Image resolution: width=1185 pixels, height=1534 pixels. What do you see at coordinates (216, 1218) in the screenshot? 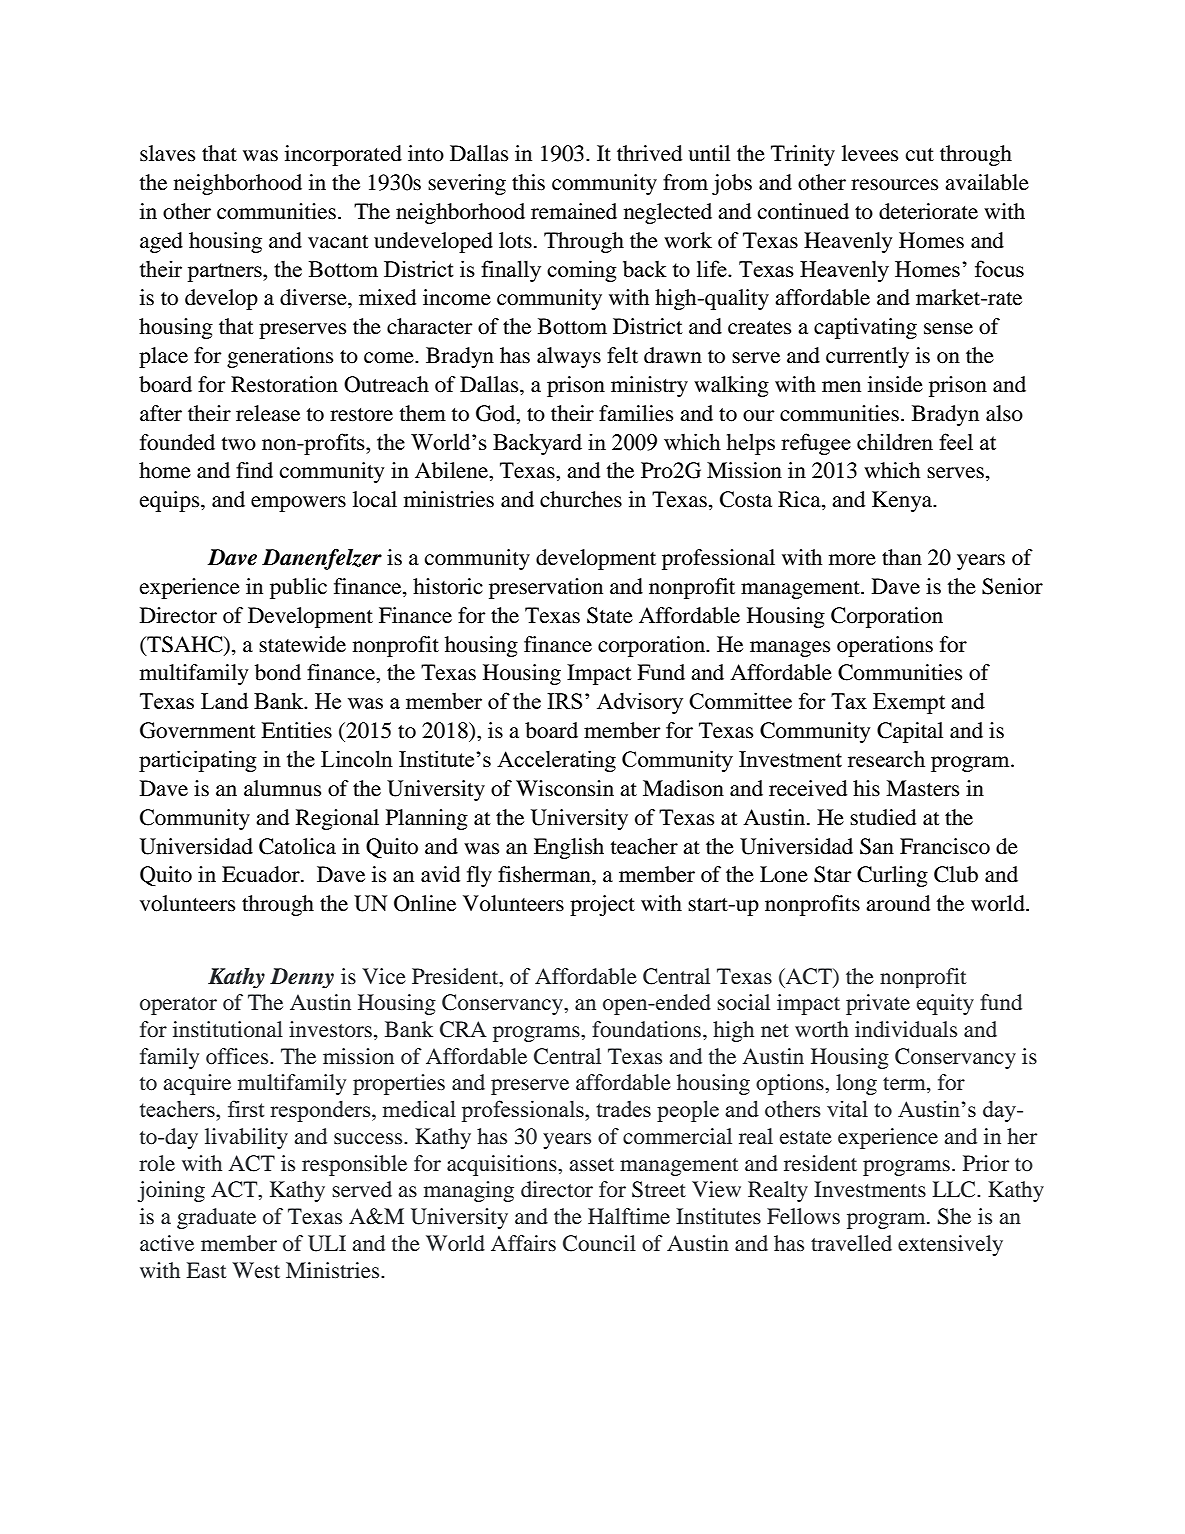
I see `graduate` at bounding box center [216, 1218].
